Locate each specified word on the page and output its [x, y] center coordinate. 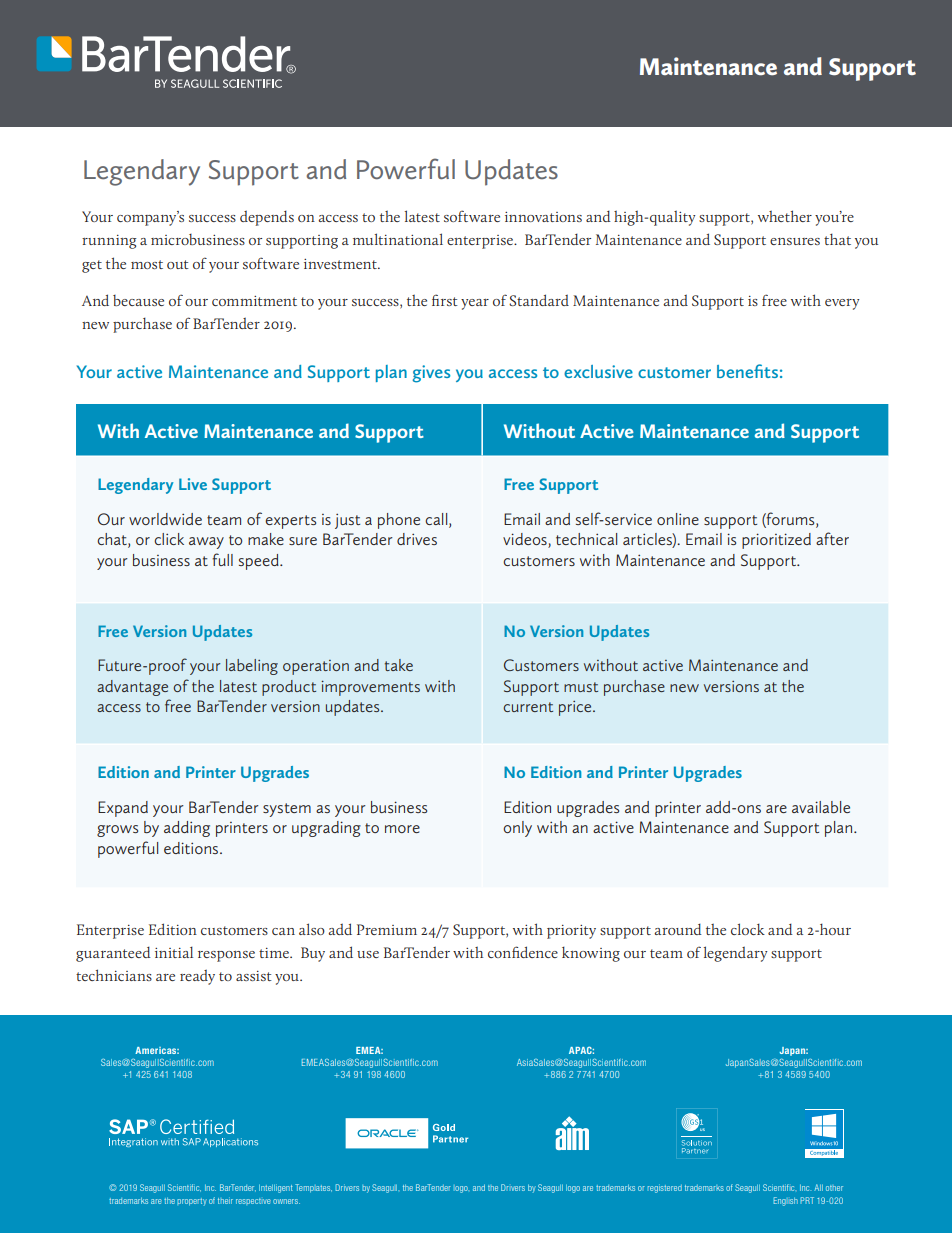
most [147, 264]
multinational [398, 239]
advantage [132, 688]
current [528, 707]
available [821, 807]
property [192, 1202]
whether [785, 216]
